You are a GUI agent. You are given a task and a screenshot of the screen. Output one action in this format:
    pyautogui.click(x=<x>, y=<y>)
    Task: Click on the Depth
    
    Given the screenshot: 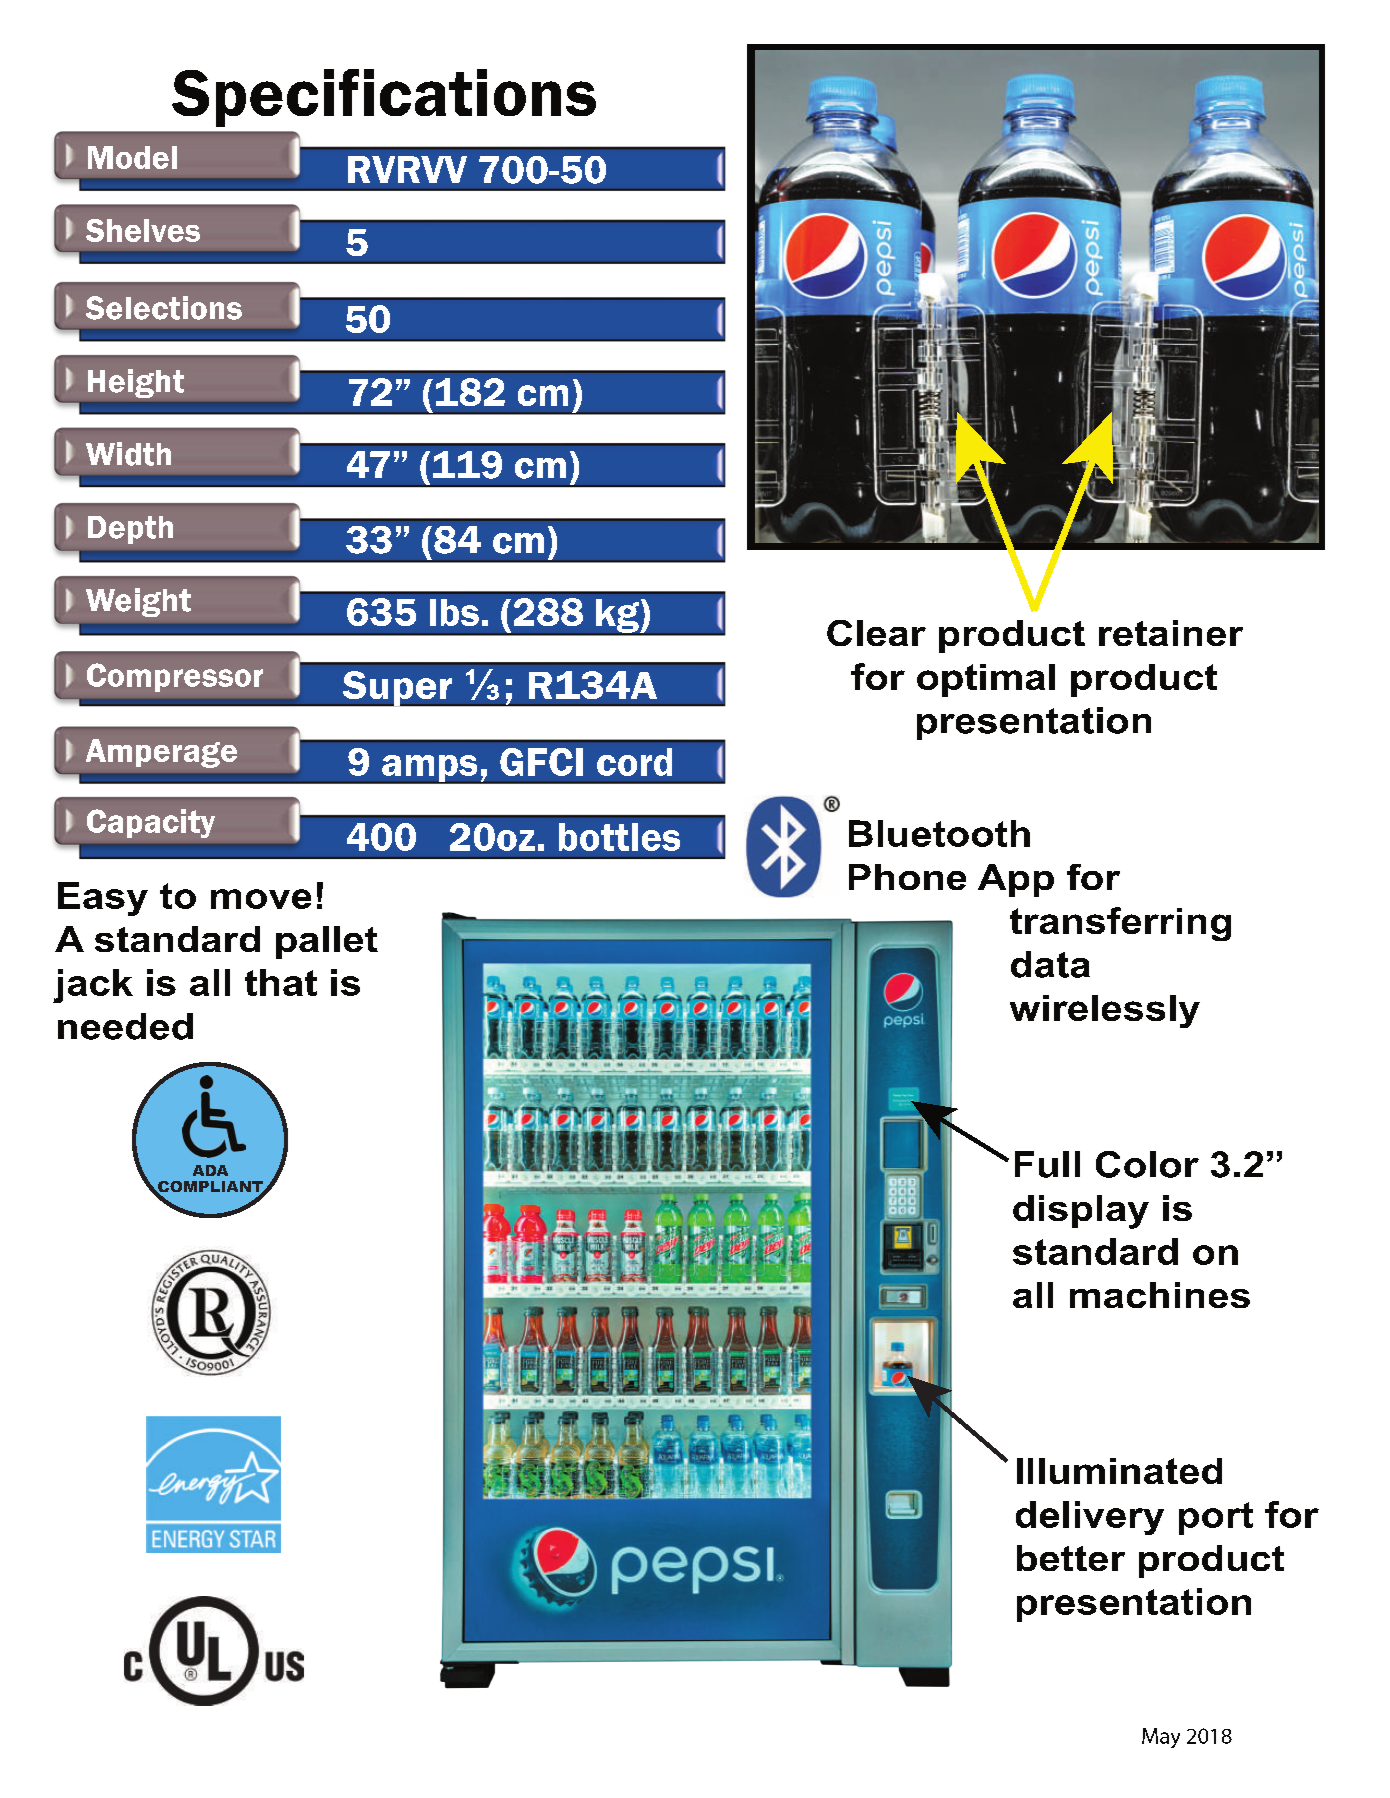 What is the action you would take?
    pyautogui.click(x=130, y=530)
